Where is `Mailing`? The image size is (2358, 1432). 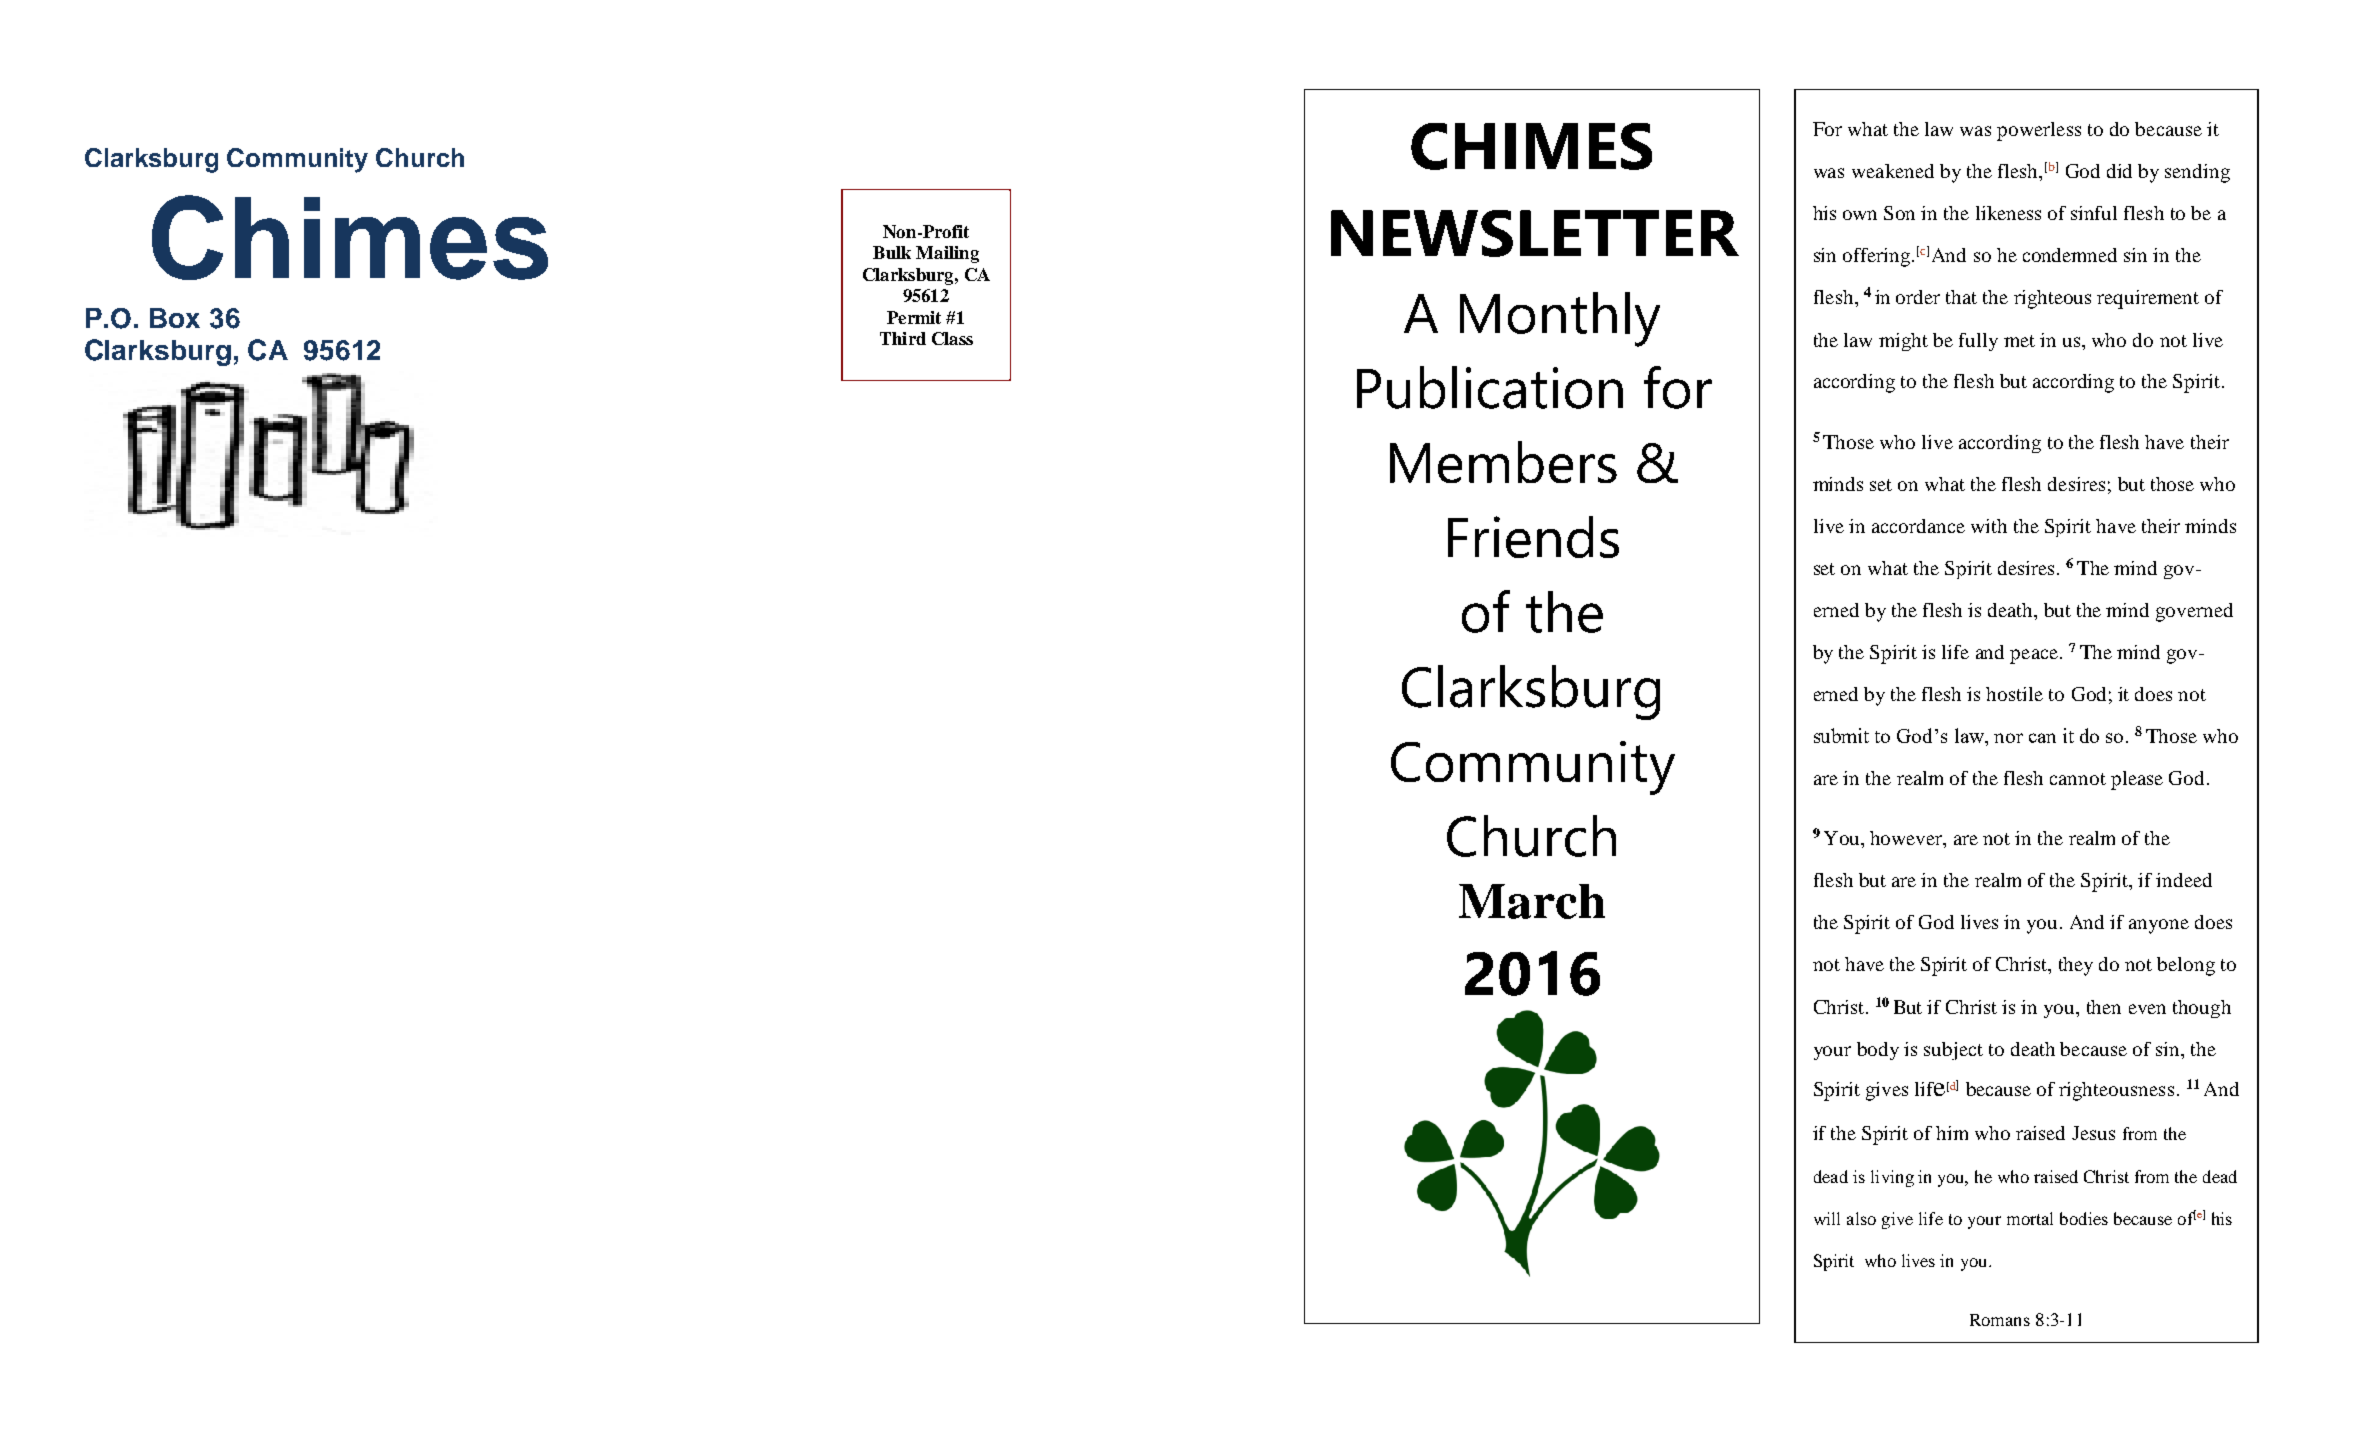
Mailing is located at coordinates (947, 254).
